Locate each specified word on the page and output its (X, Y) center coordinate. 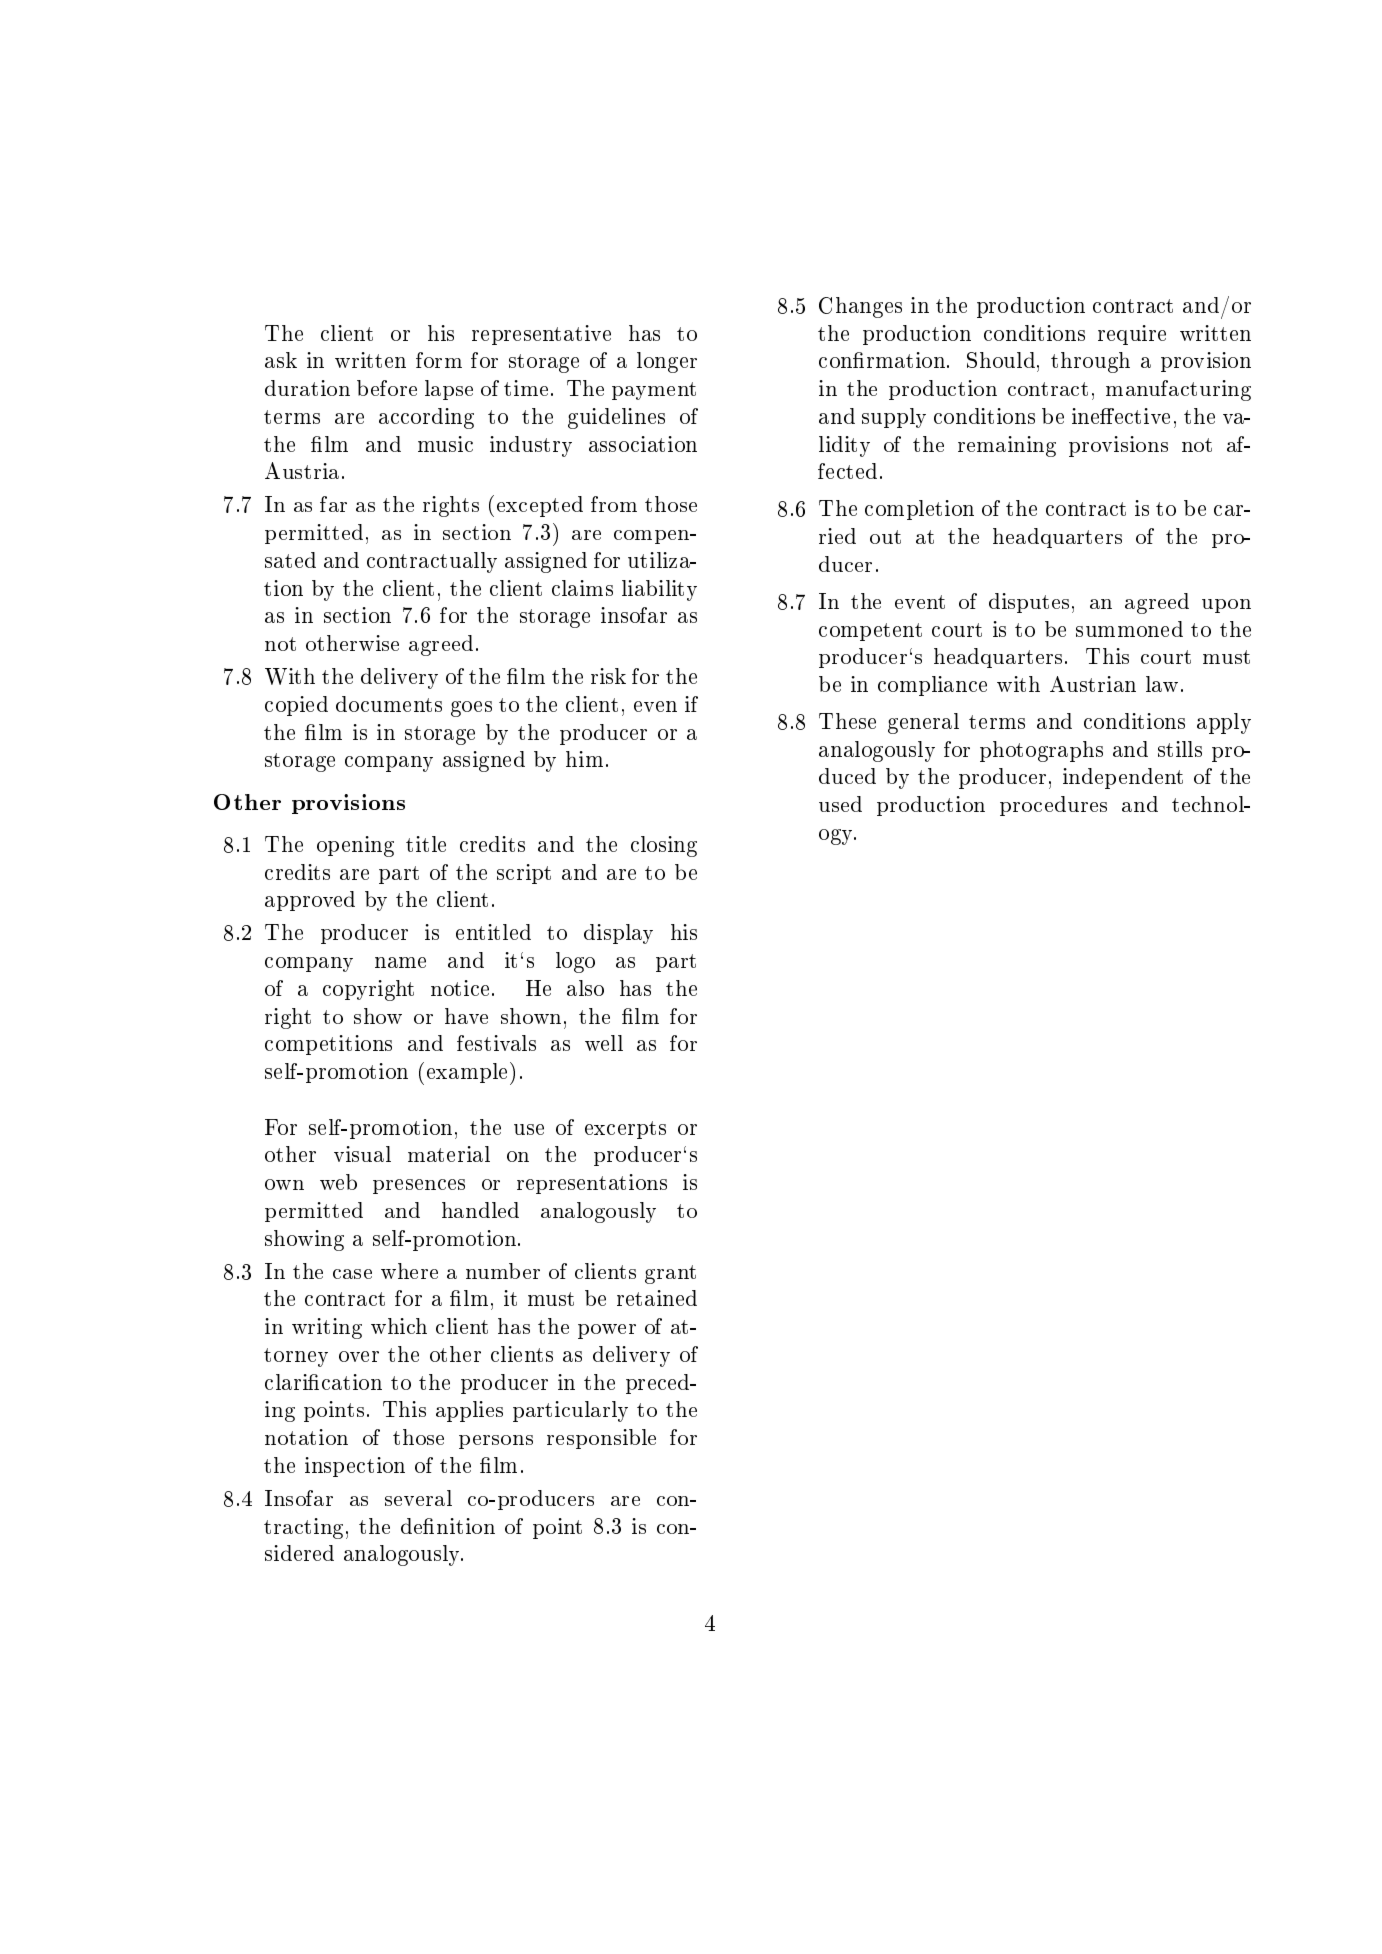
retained (657, 1298)
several (418, 1498)
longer (667, 362)
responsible (601, 1439)
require (1132, 335)
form (439, 360)
